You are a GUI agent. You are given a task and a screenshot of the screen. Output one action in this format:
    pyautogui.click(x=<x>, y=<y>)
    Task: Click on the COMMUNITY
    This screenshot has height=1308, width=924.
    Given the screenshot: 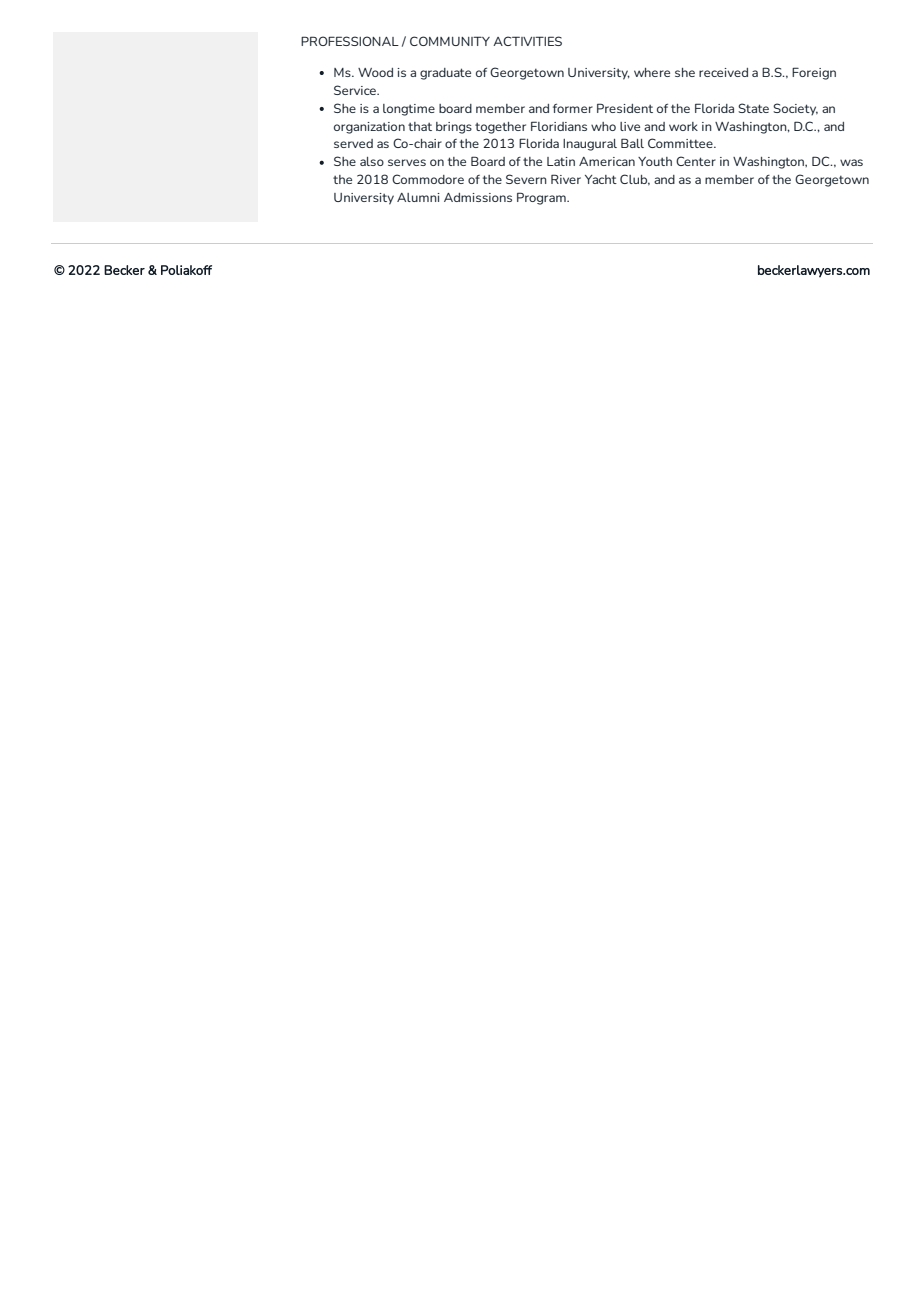 What is the action you would take?
    pyautogui.click(x=450, y=41)
